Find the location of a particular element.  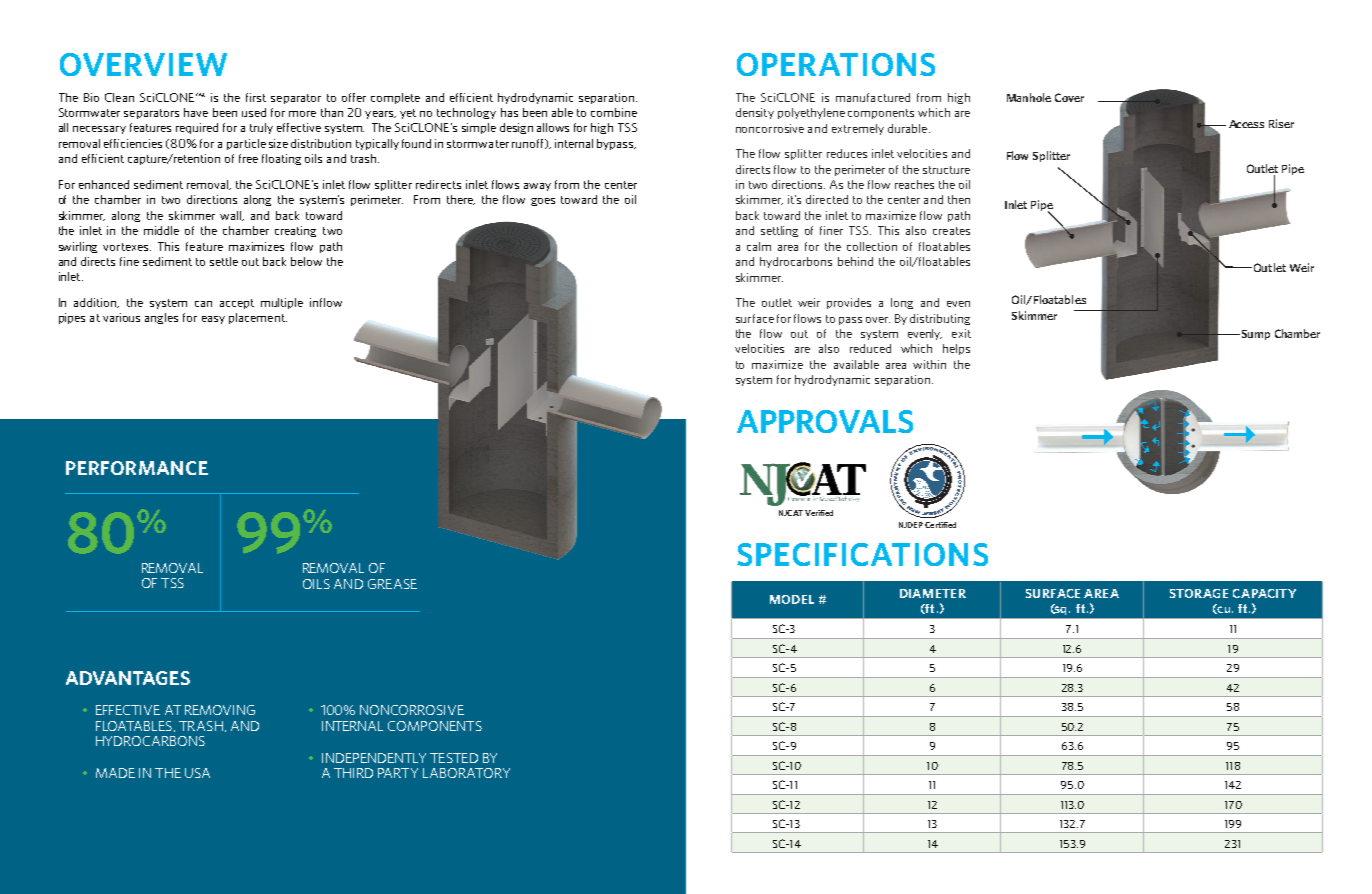

combine is located at coordinates (614, 112).
